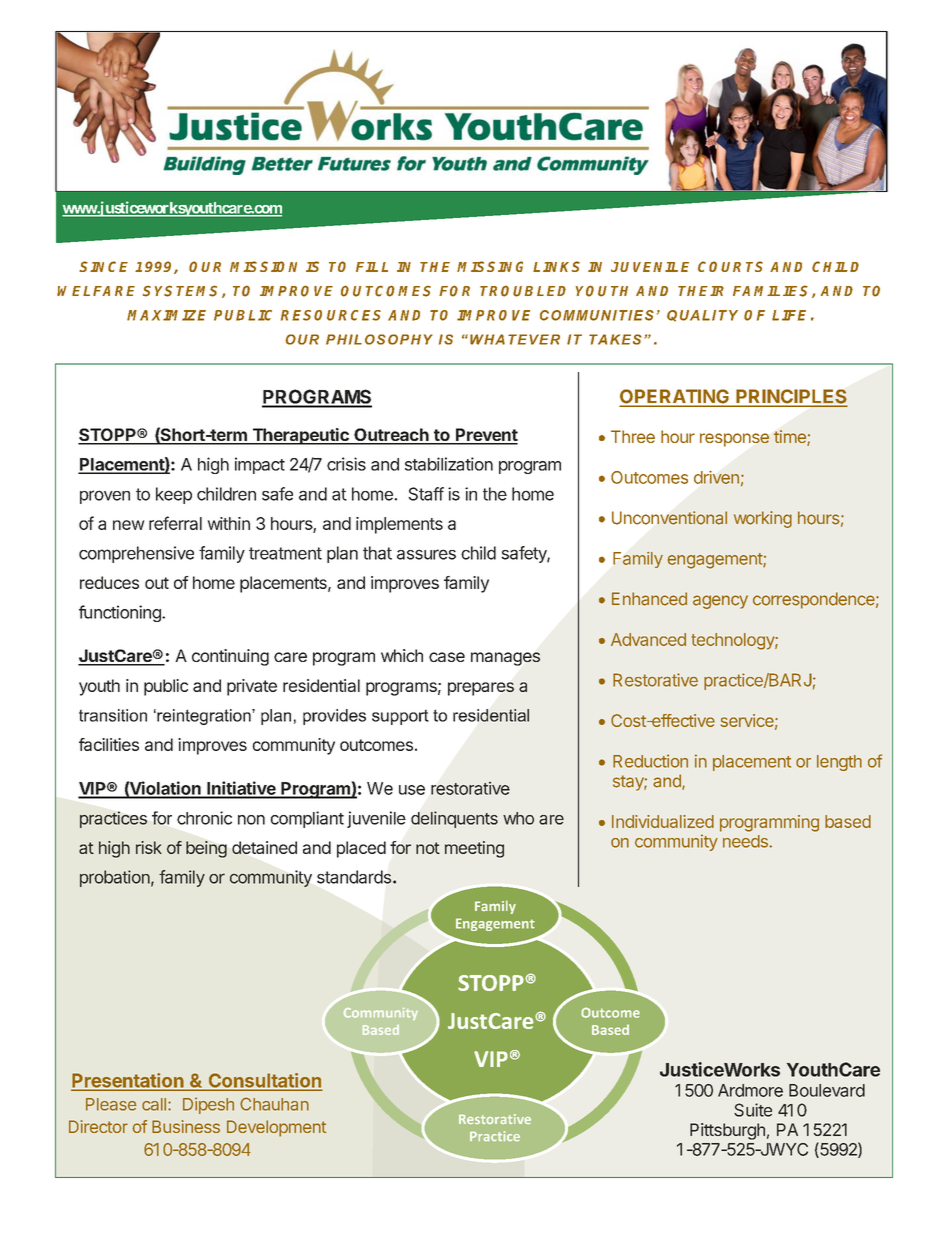 The height and width of the document is (1233, 952). What do you see at coordinates (515, 339) in the document?
I see `WHATEVER` at bounding box center [515, 339].
